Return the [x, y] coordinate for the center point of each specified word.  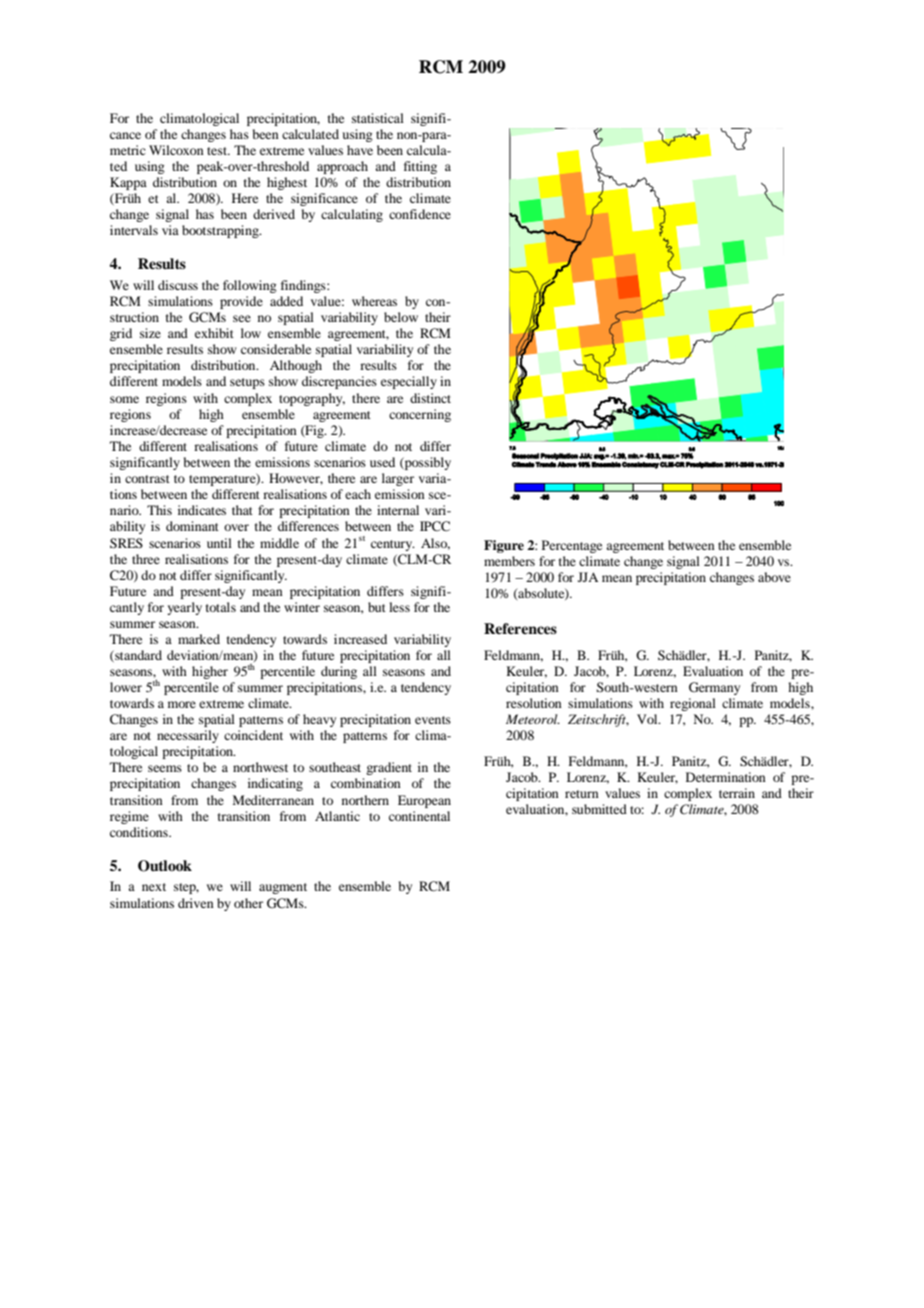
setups [247, 383]
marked [199, 639]
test [218, 151]
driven [196, 903]
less [399, 607]
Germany [714, 688]
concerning [420, 415]
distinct [430, 398]
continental [419, 816]
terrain [737, 793]
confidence [420, 214]
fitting [420, 167]
